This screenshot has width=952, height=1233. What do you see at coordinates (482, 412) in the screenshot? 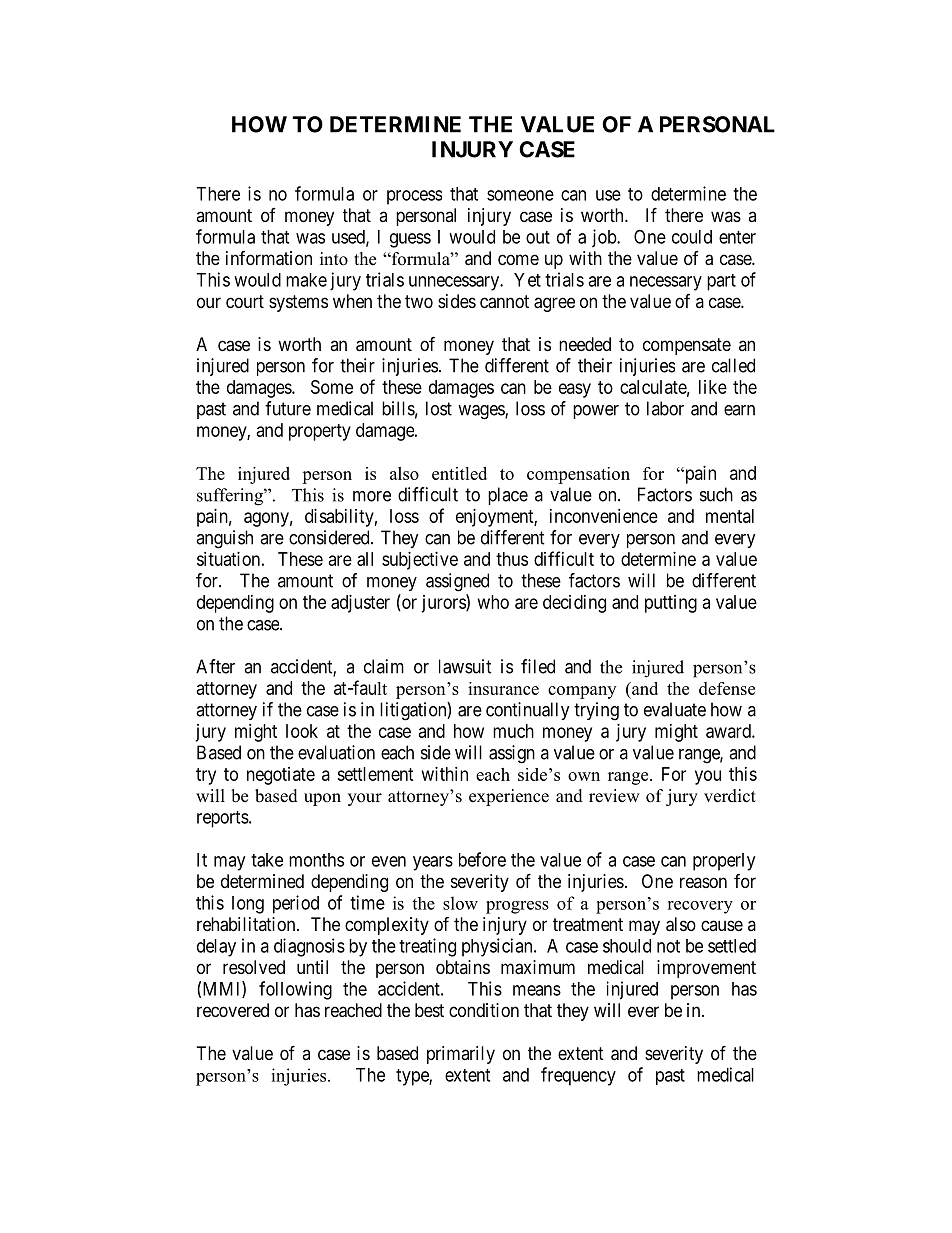
I see `wages` at bounding box center [482, 412].
